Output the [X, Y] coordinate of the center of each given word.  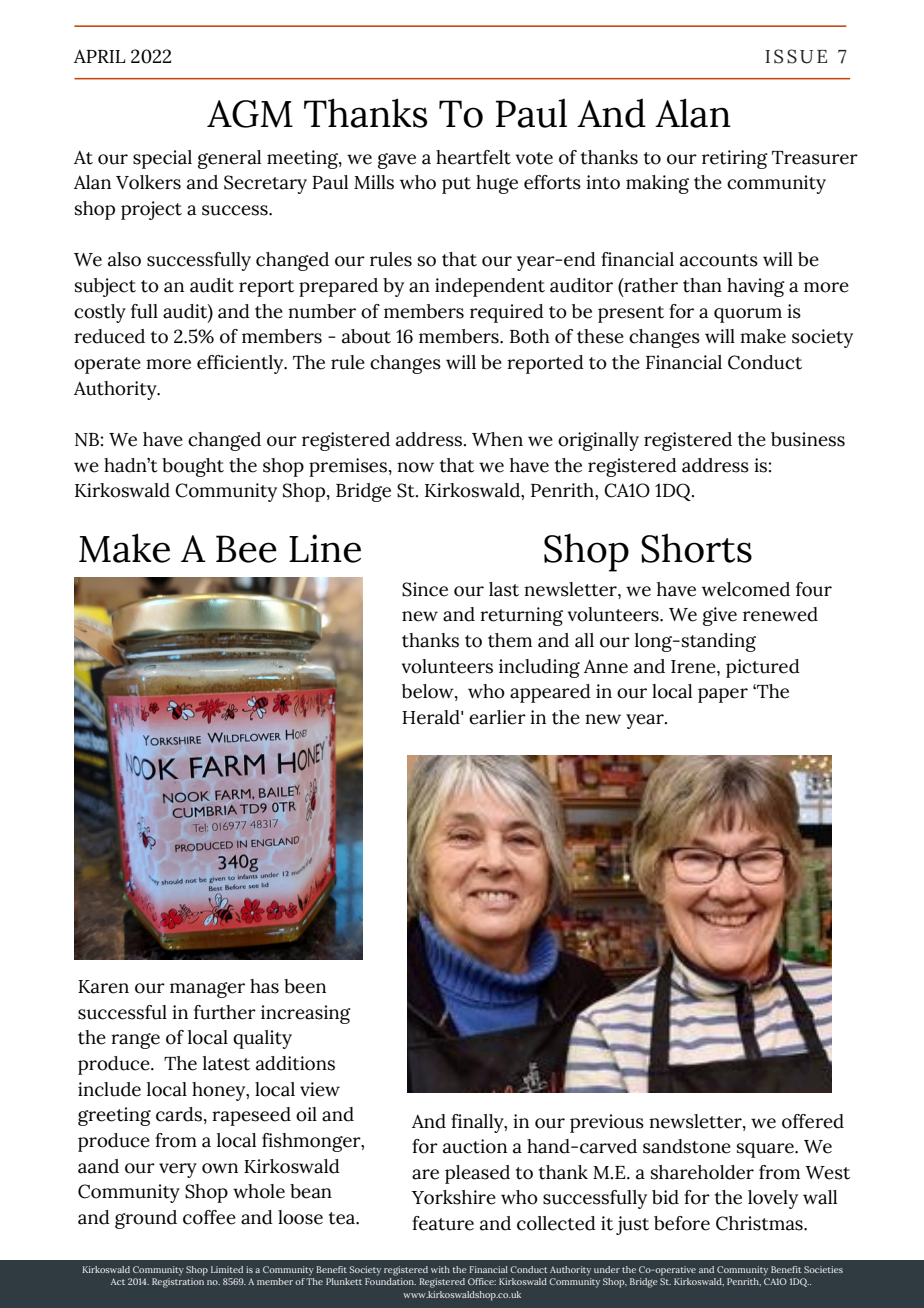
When [497, 439]
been [305, 986]
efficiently [241, 364]
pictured [763, 668]
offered [813, 1121]
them [510, 640]
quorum [748, 315]
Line [325, 548]
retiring [735, 159]
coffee [209, 1217]
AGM [250, 114]
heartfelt [473, 157]
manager [207, 990]
